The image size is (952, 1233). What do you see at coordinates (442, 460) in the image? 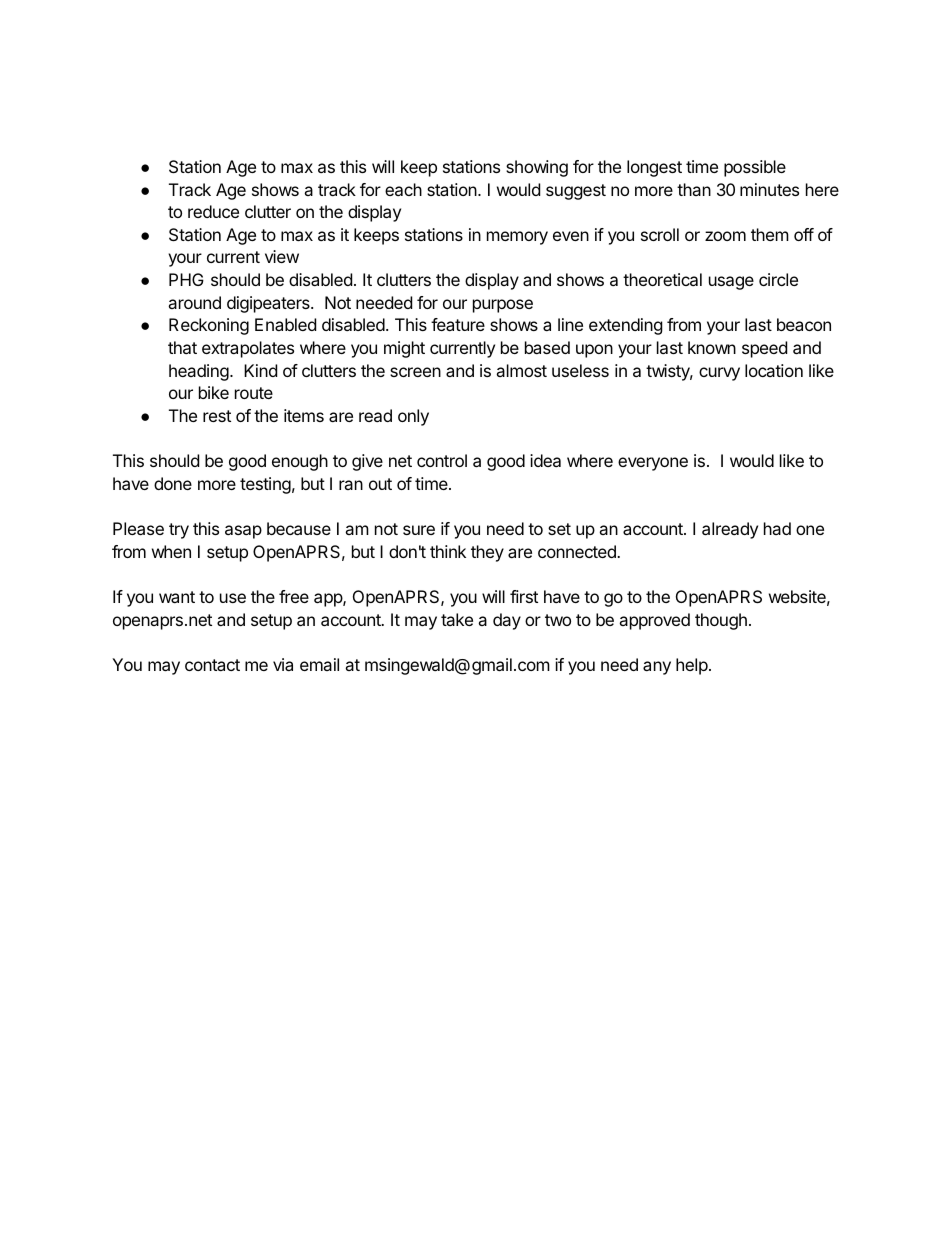
I see `control` at bounding box center [442, 460].
